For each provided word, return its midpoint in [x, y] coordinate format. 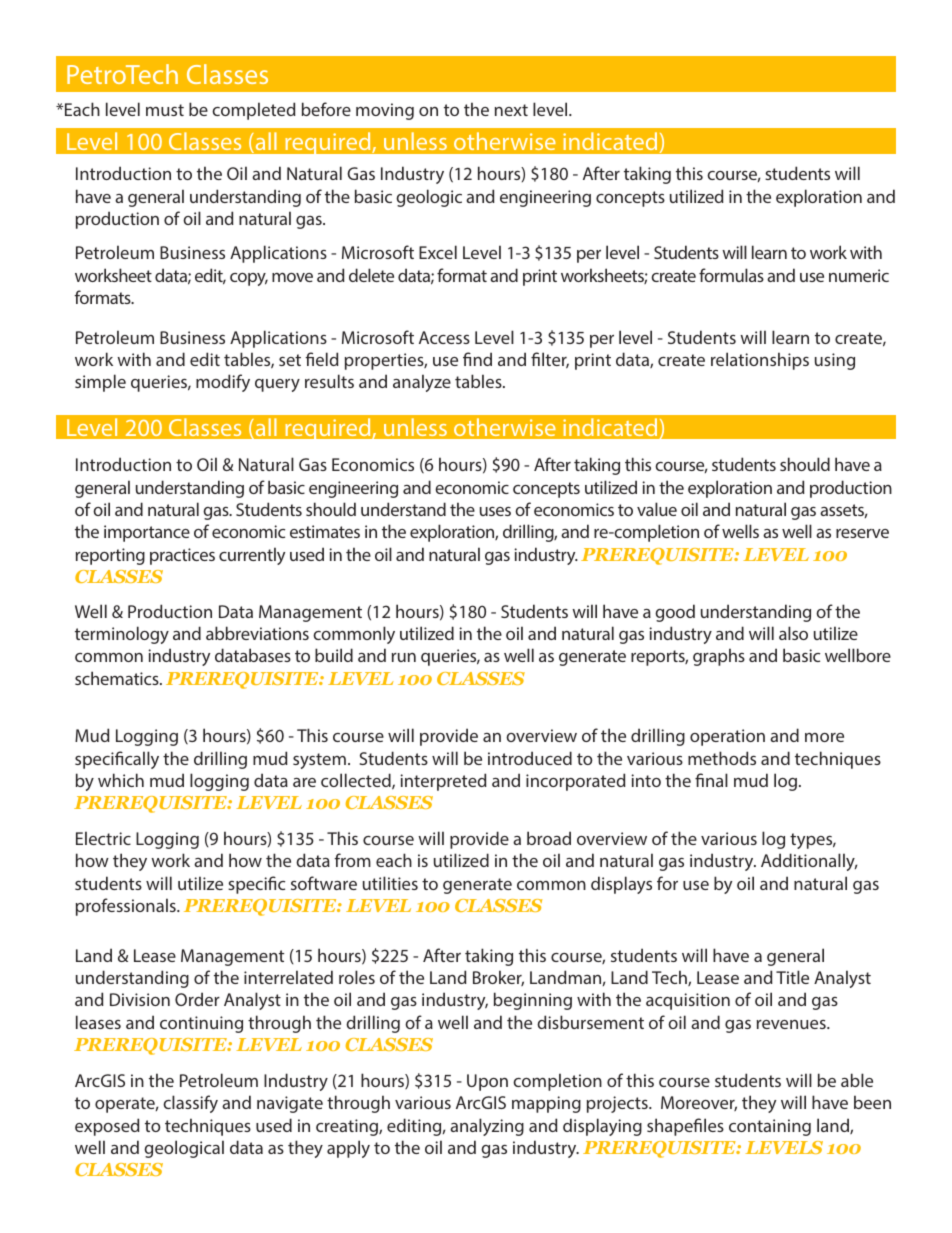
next [511, 110]
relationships [760, 361]
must [165, 110]
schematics [118, 678]
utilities [390, 883]
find [477, 359]
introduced [530, 758]
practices [182, 556]
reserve [862, 533]
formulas [731, 275]
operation [727, 737]
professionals [127, 907]
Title [792, 977]
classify [190, 1104]
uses [495, 511]
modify [223, 383]
